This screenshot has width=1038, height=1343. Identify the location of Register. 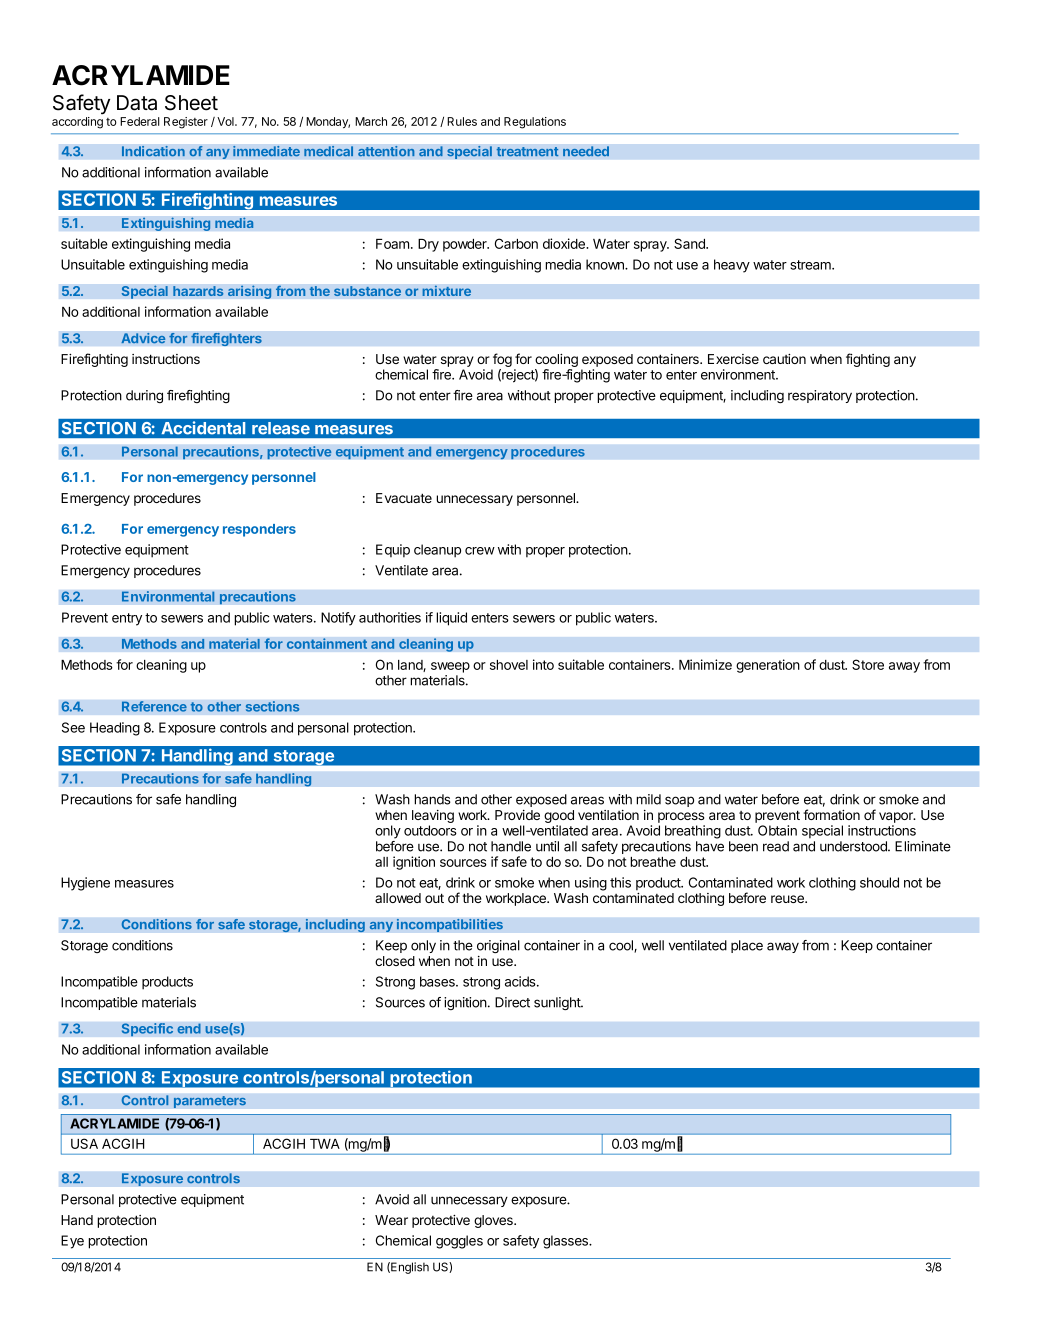
(186, 123).
